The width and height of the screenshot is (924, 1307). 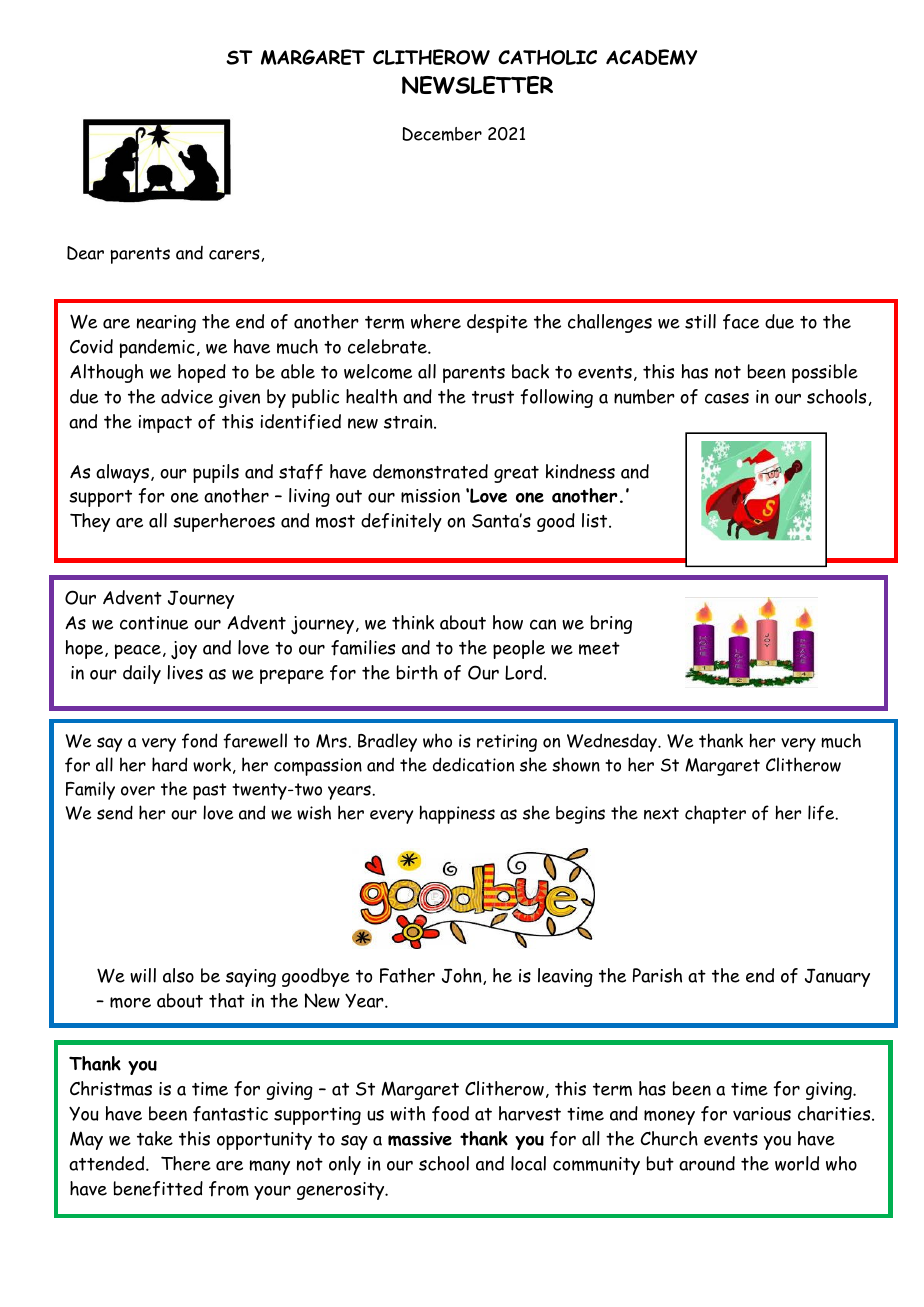 What do you see at coordinates (234, 254) in the screenshot?
I see `carers` at bounding box center [234, 254].
